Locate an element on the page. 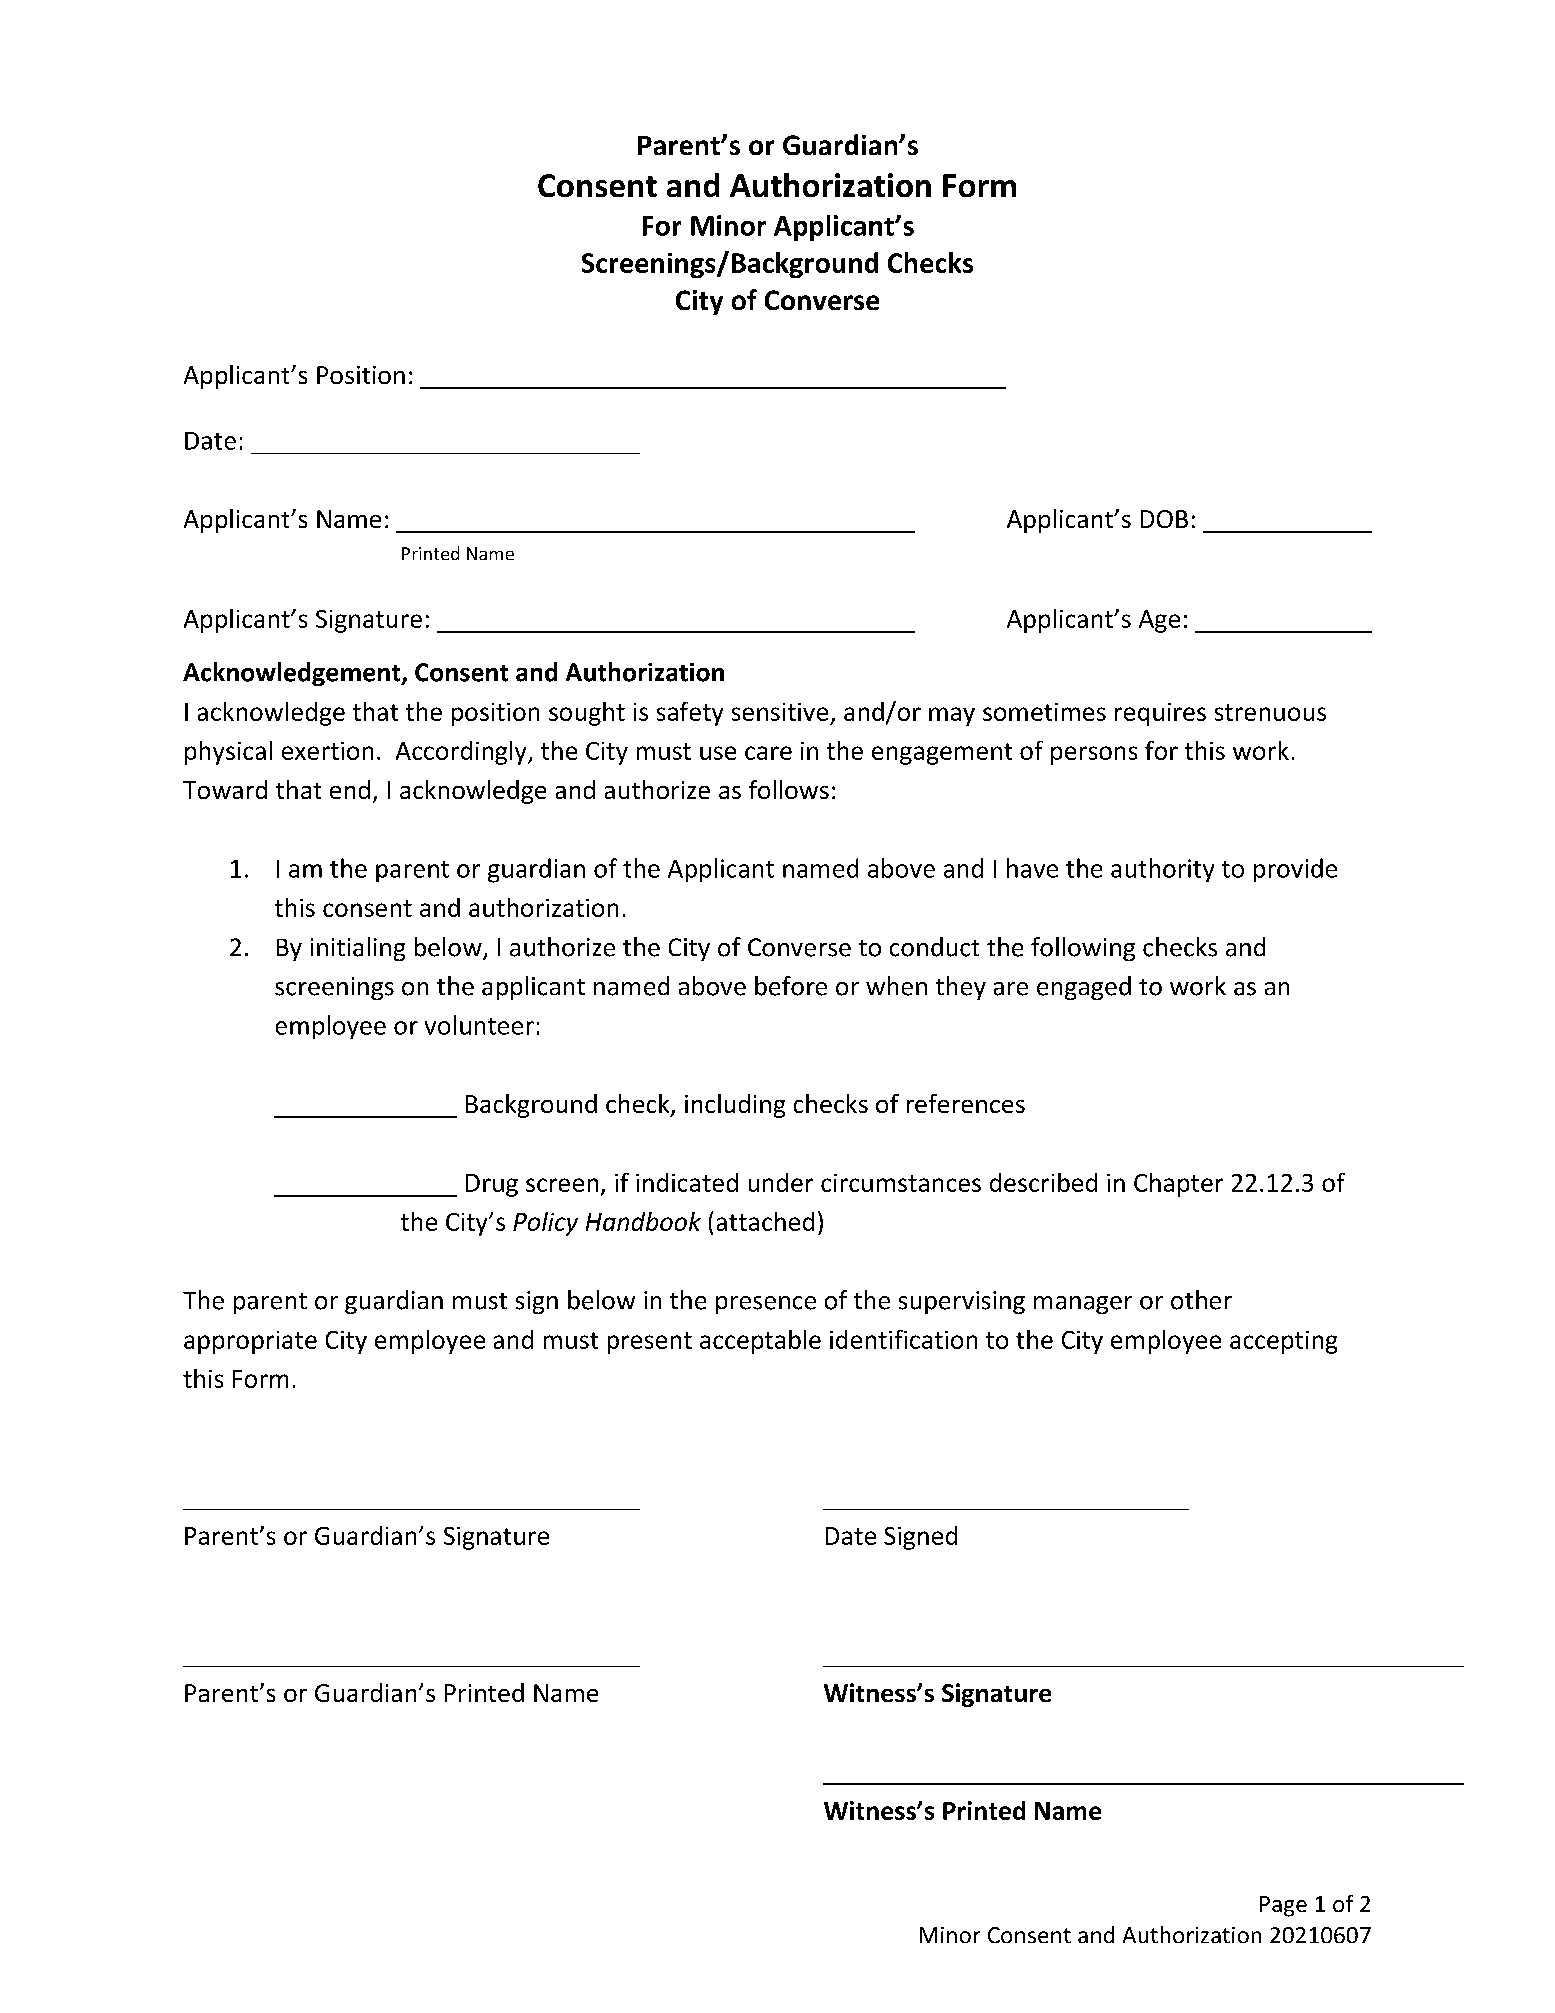  sensitive is located at coordinates (780, 712).
